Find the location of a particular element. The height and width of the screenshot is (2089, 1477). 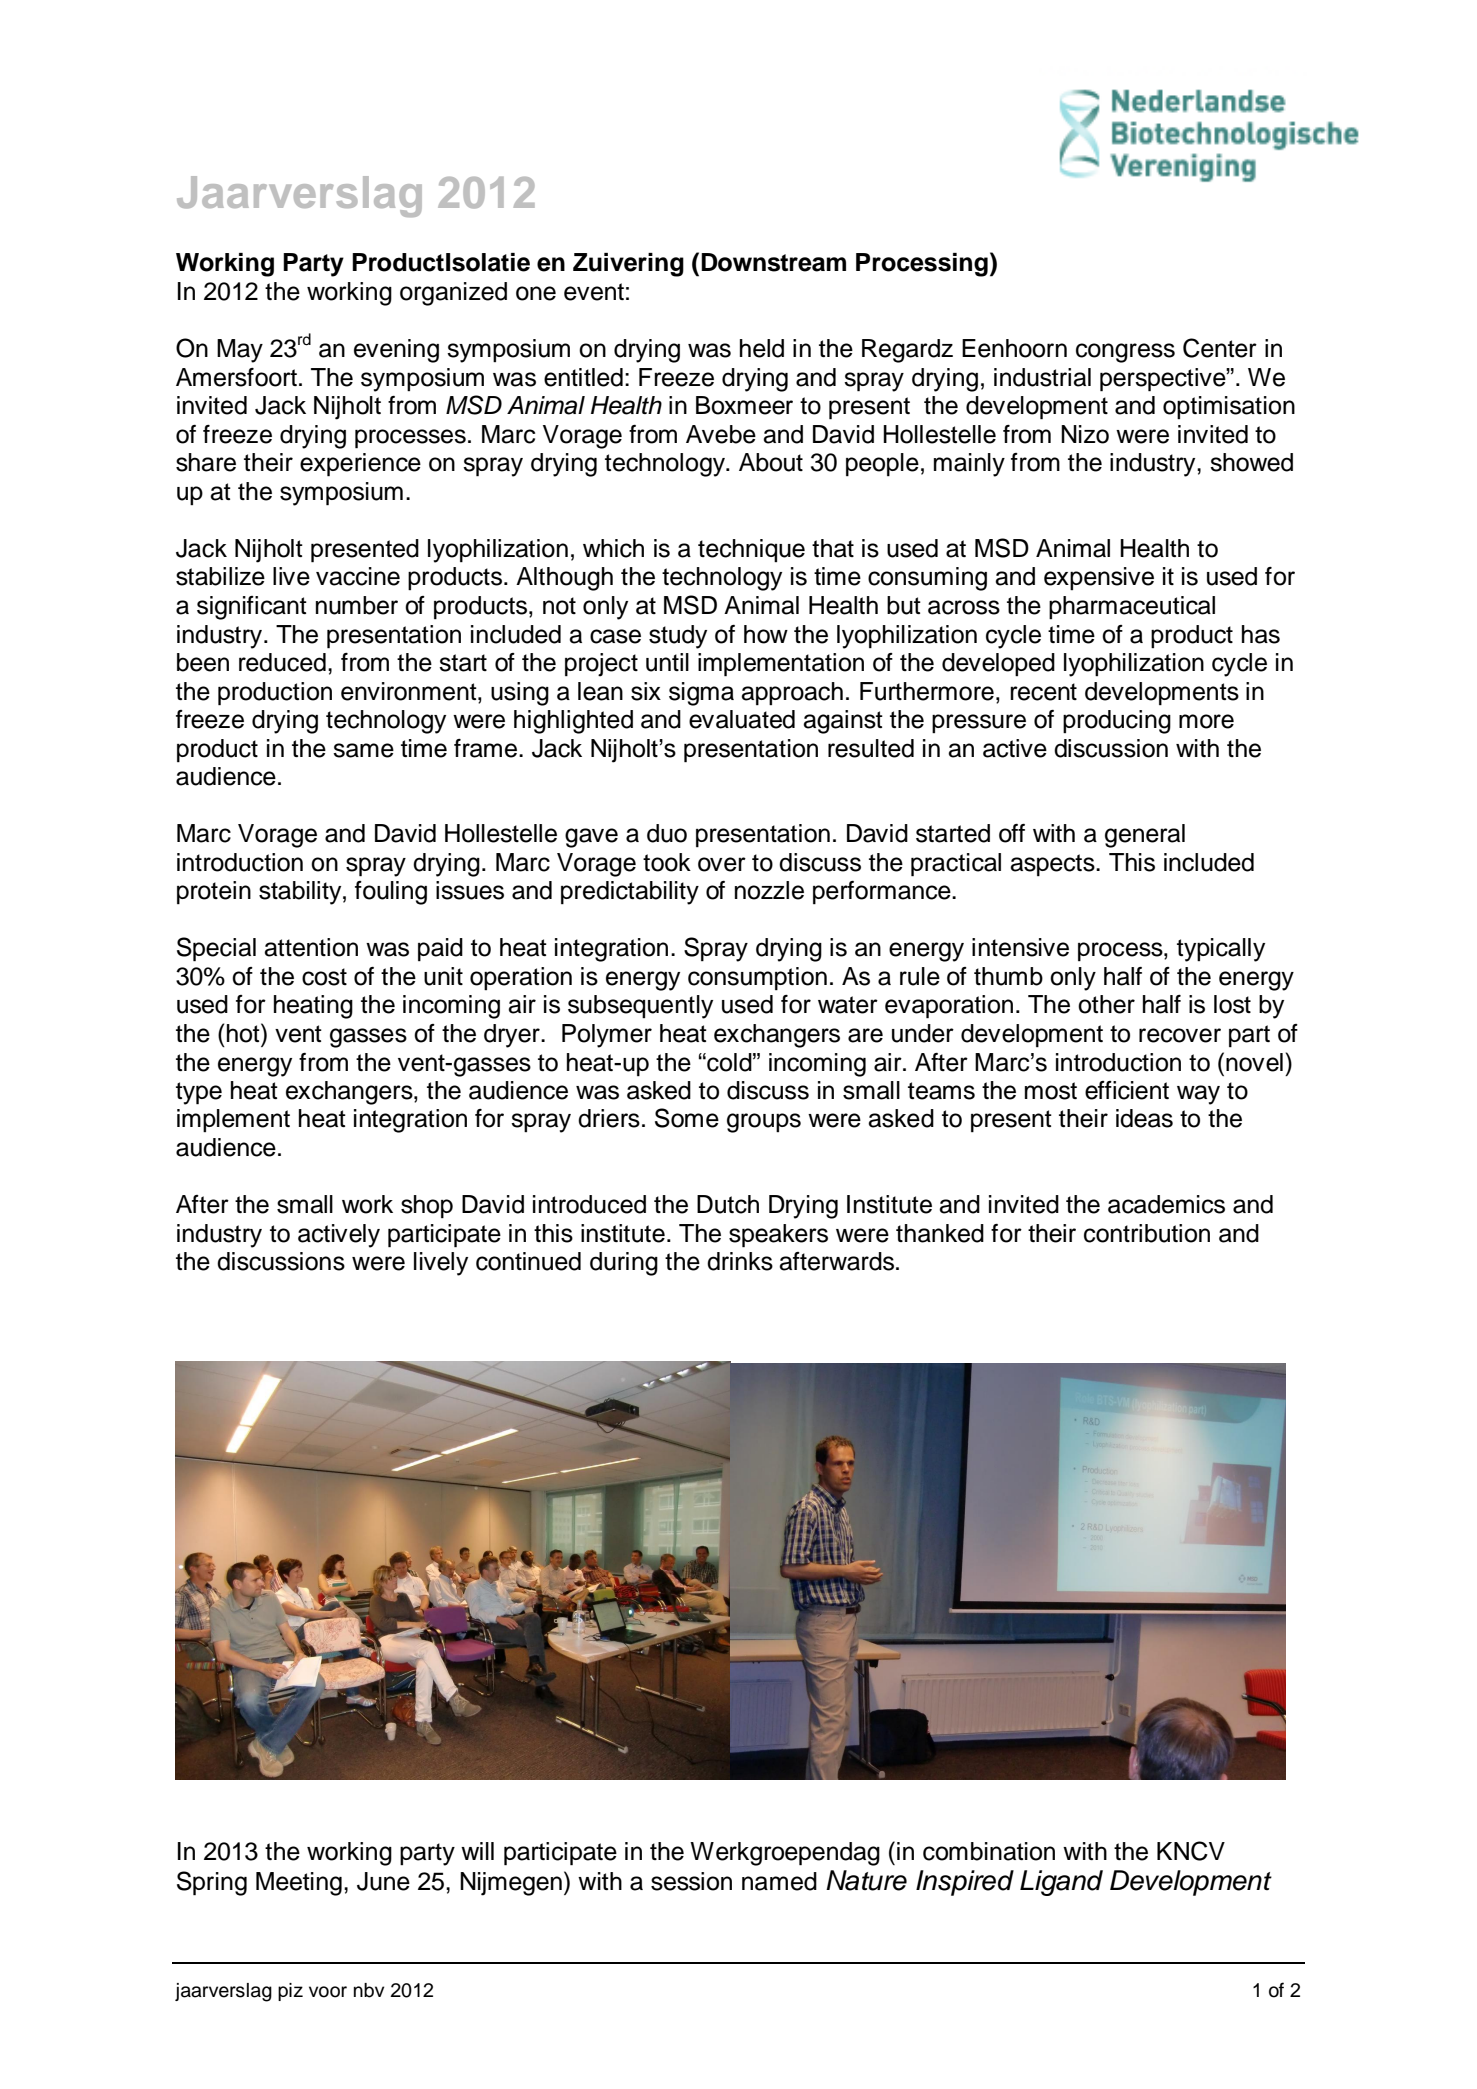

type is located at coordinates (199, 1093).
